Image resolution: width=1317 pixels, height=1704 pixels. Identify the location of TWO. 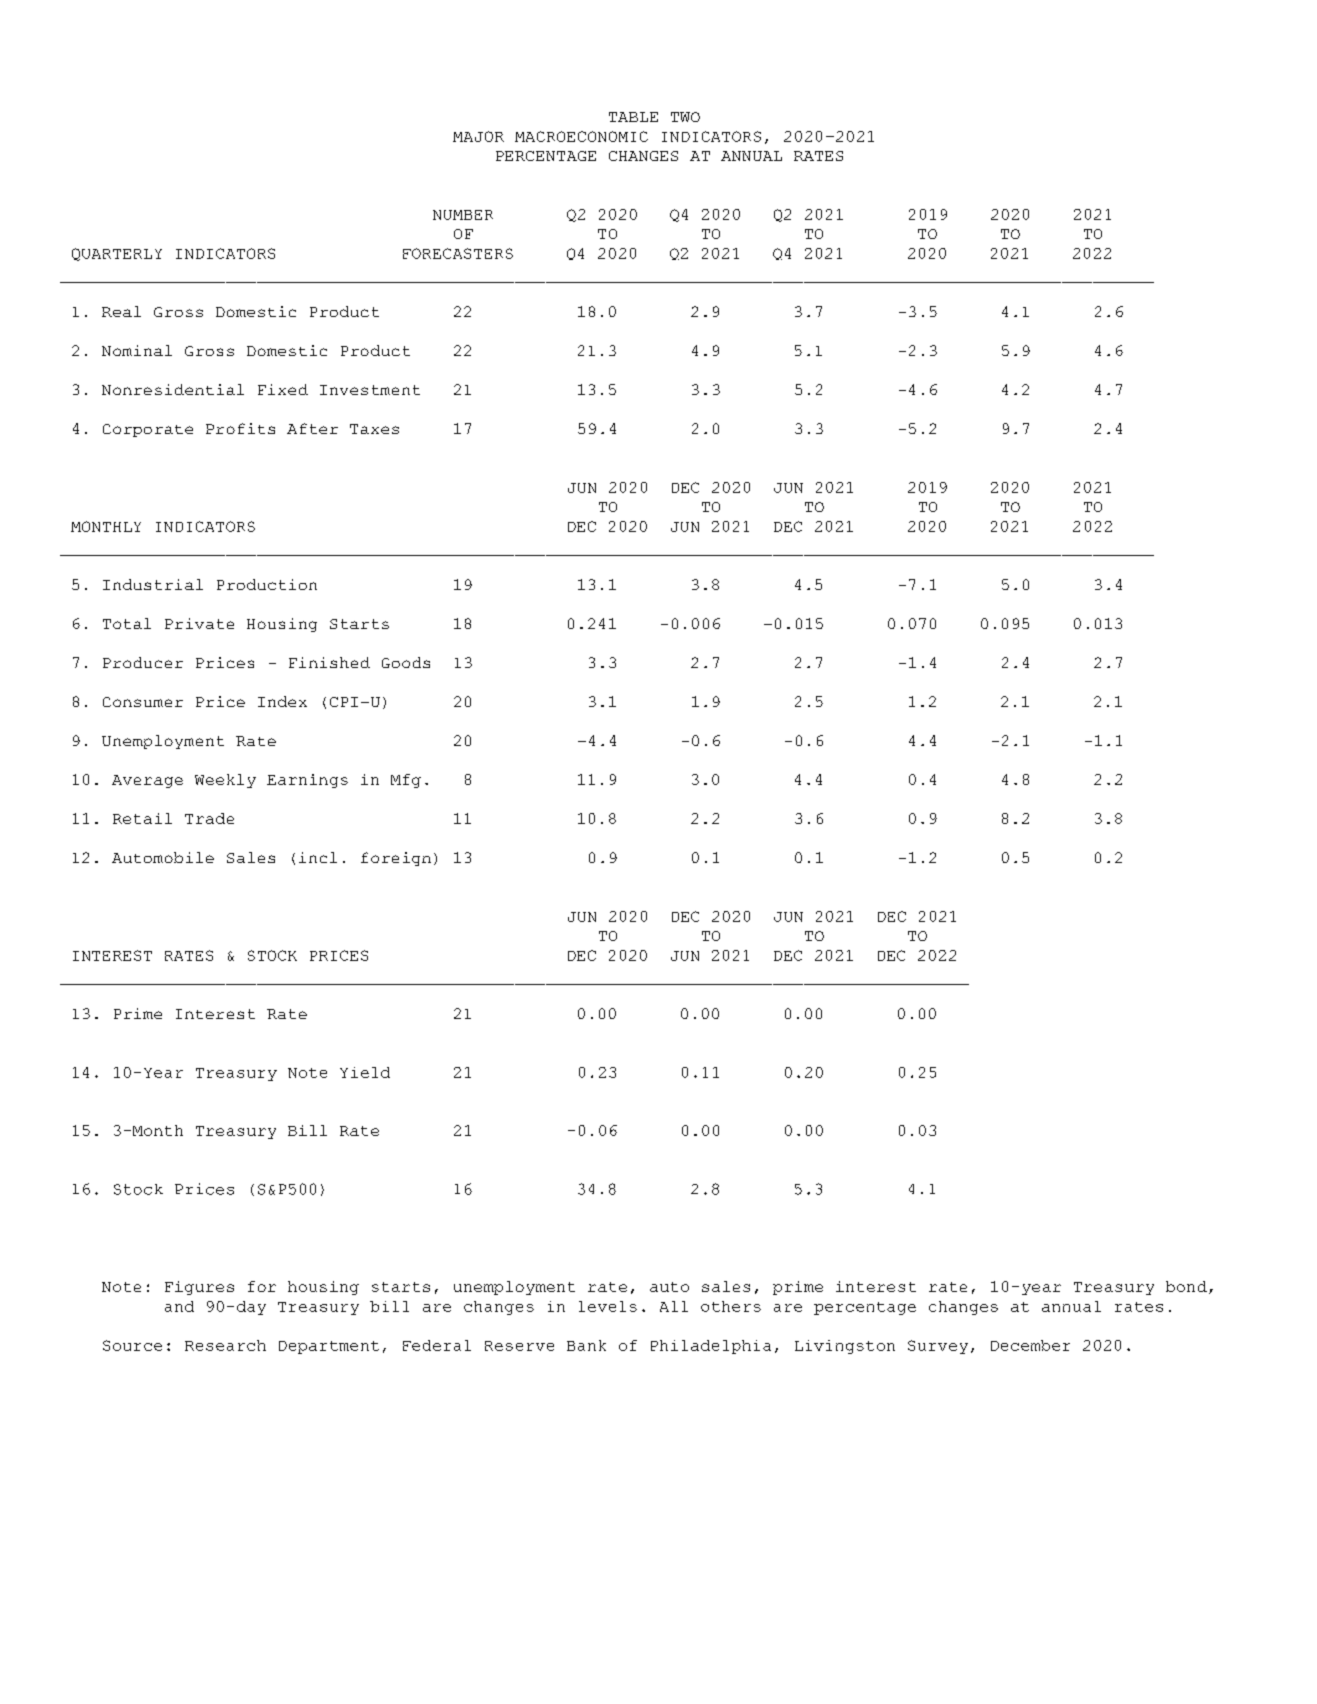
(685, 117).
